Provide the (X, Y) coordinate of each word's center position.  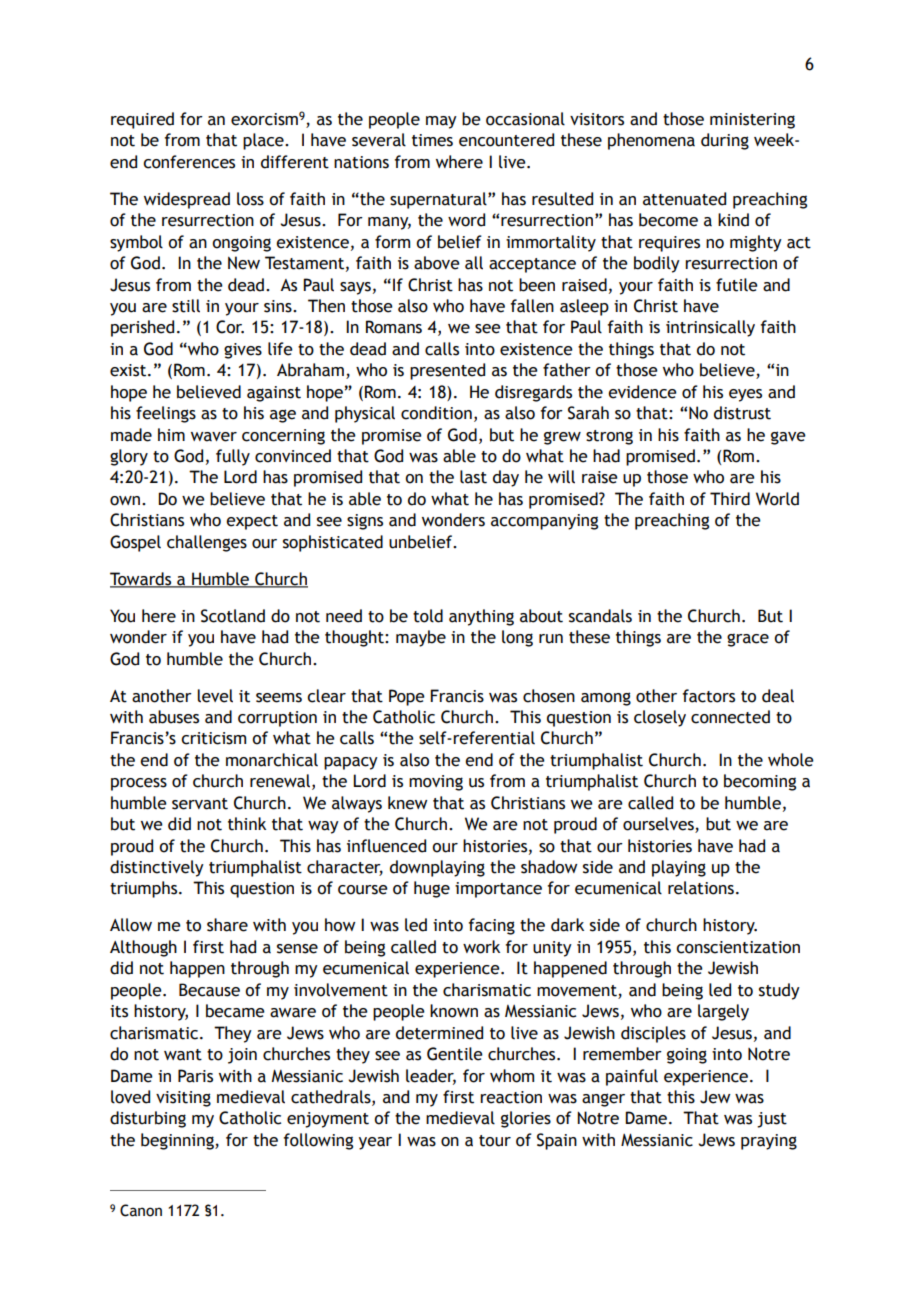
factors (709, 696)
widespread (187, 200)
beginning (178, 1141)
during (725, 141)
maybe (421, 638)
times (432, 140)
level (215, 696)
